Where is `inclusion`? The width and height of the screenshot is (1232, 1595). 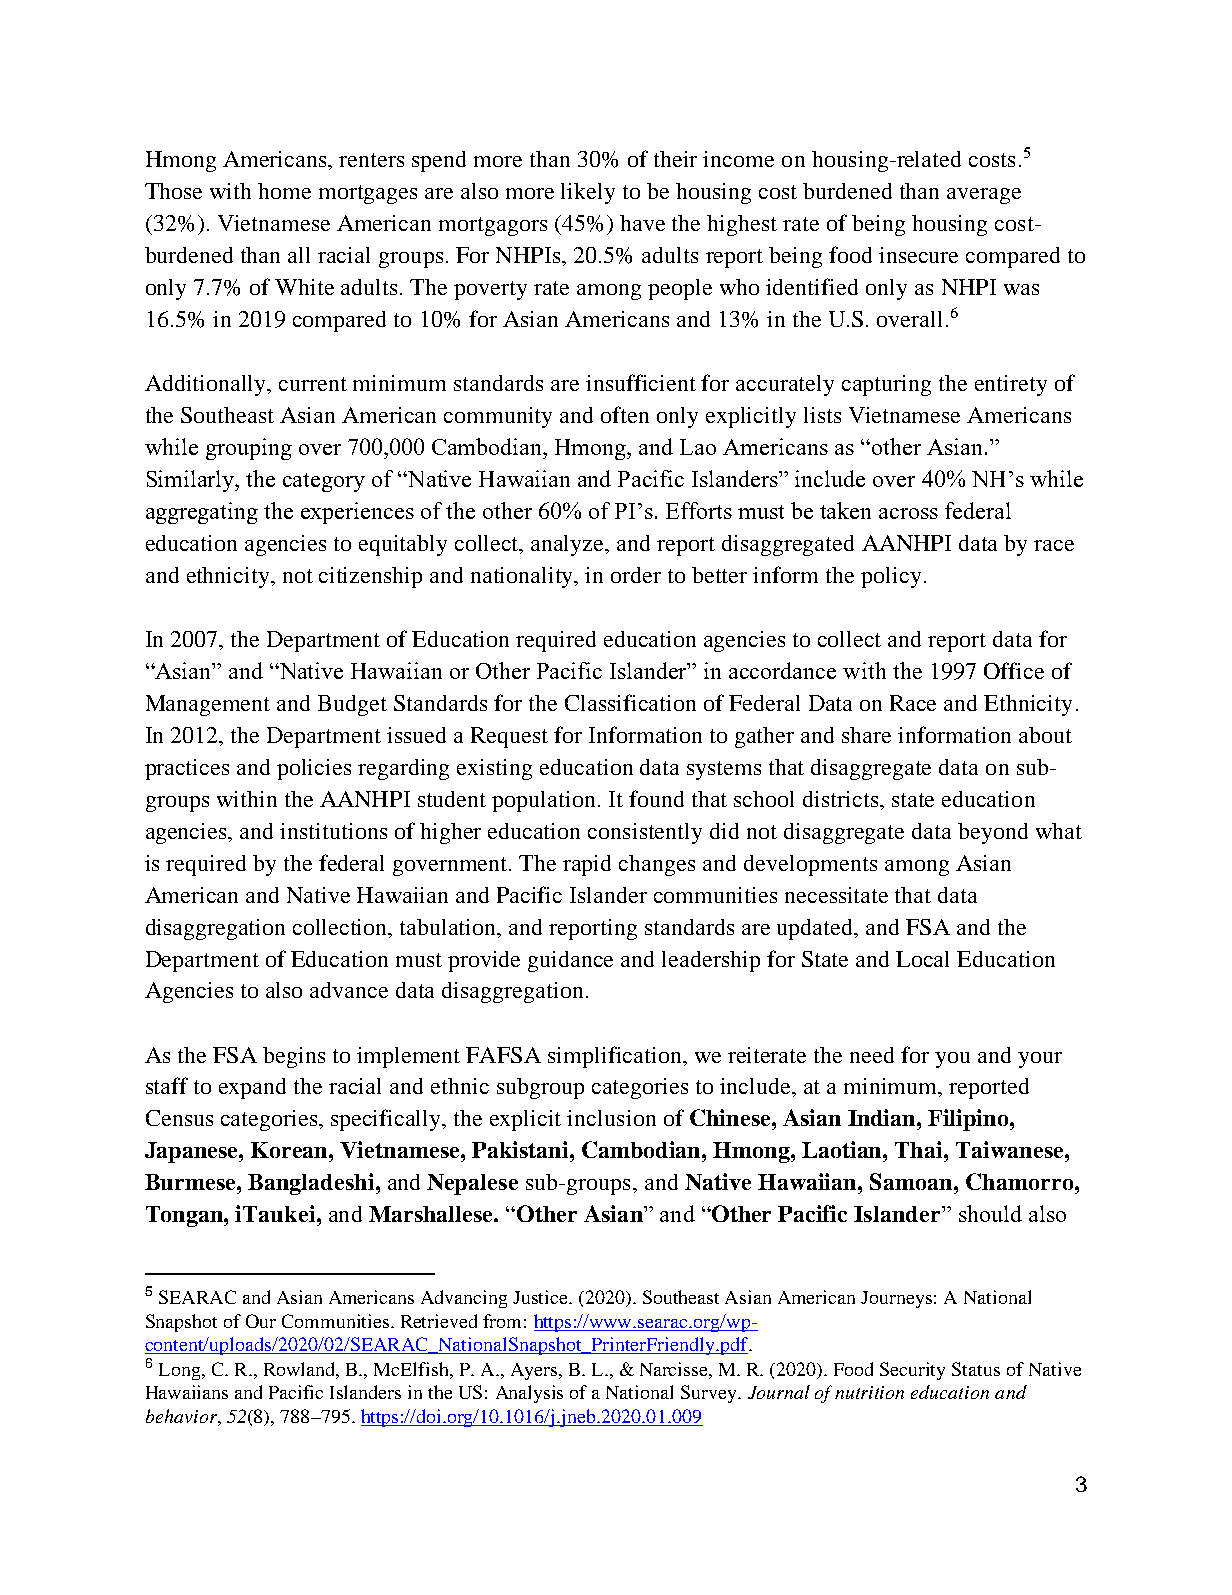 inclusion is located at coordinates (611, 1118).
